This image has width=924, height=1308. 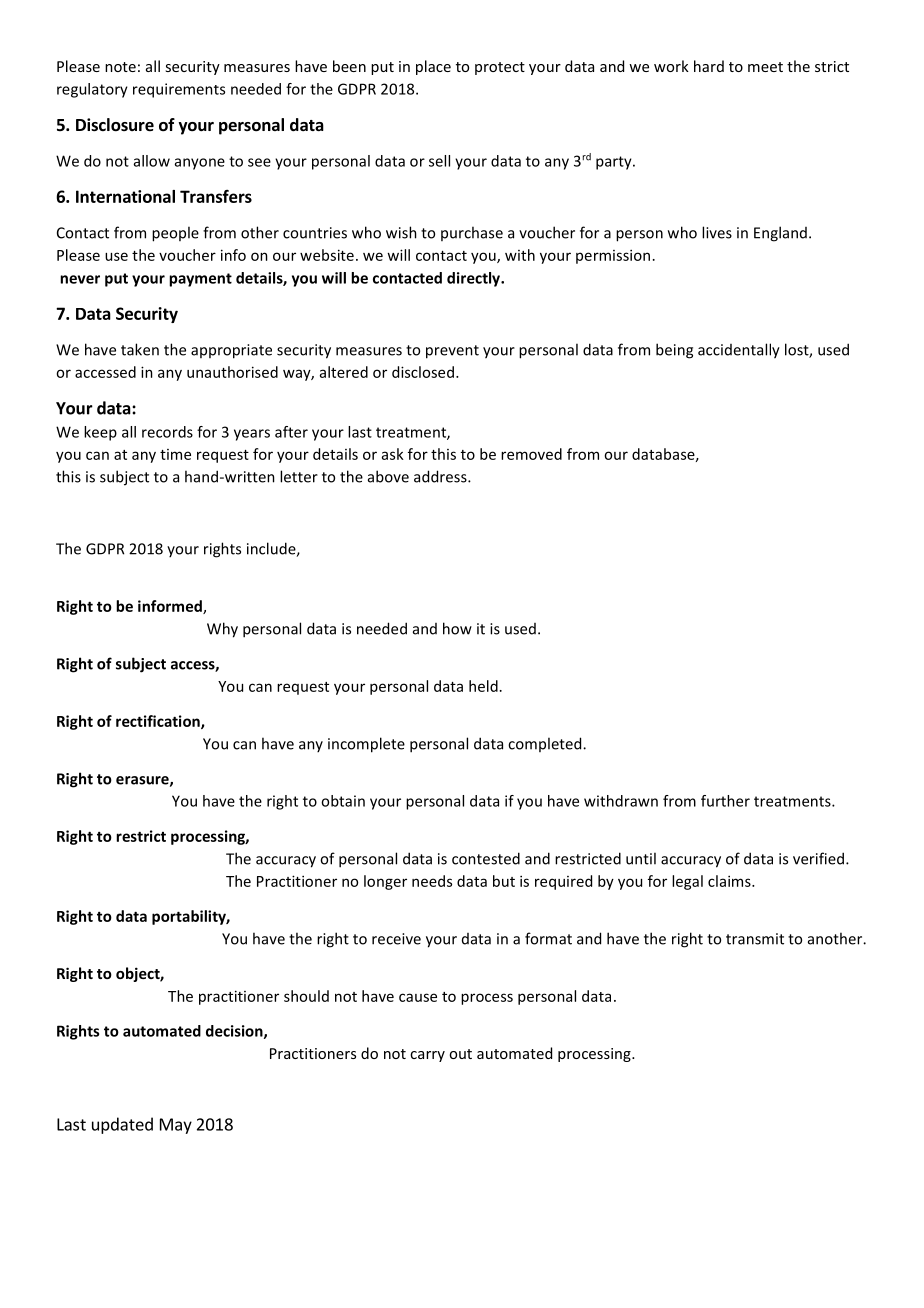 What do you see at coordinates (432, 881) in the image?
I see `needs` at bounding box center [432, 881].
